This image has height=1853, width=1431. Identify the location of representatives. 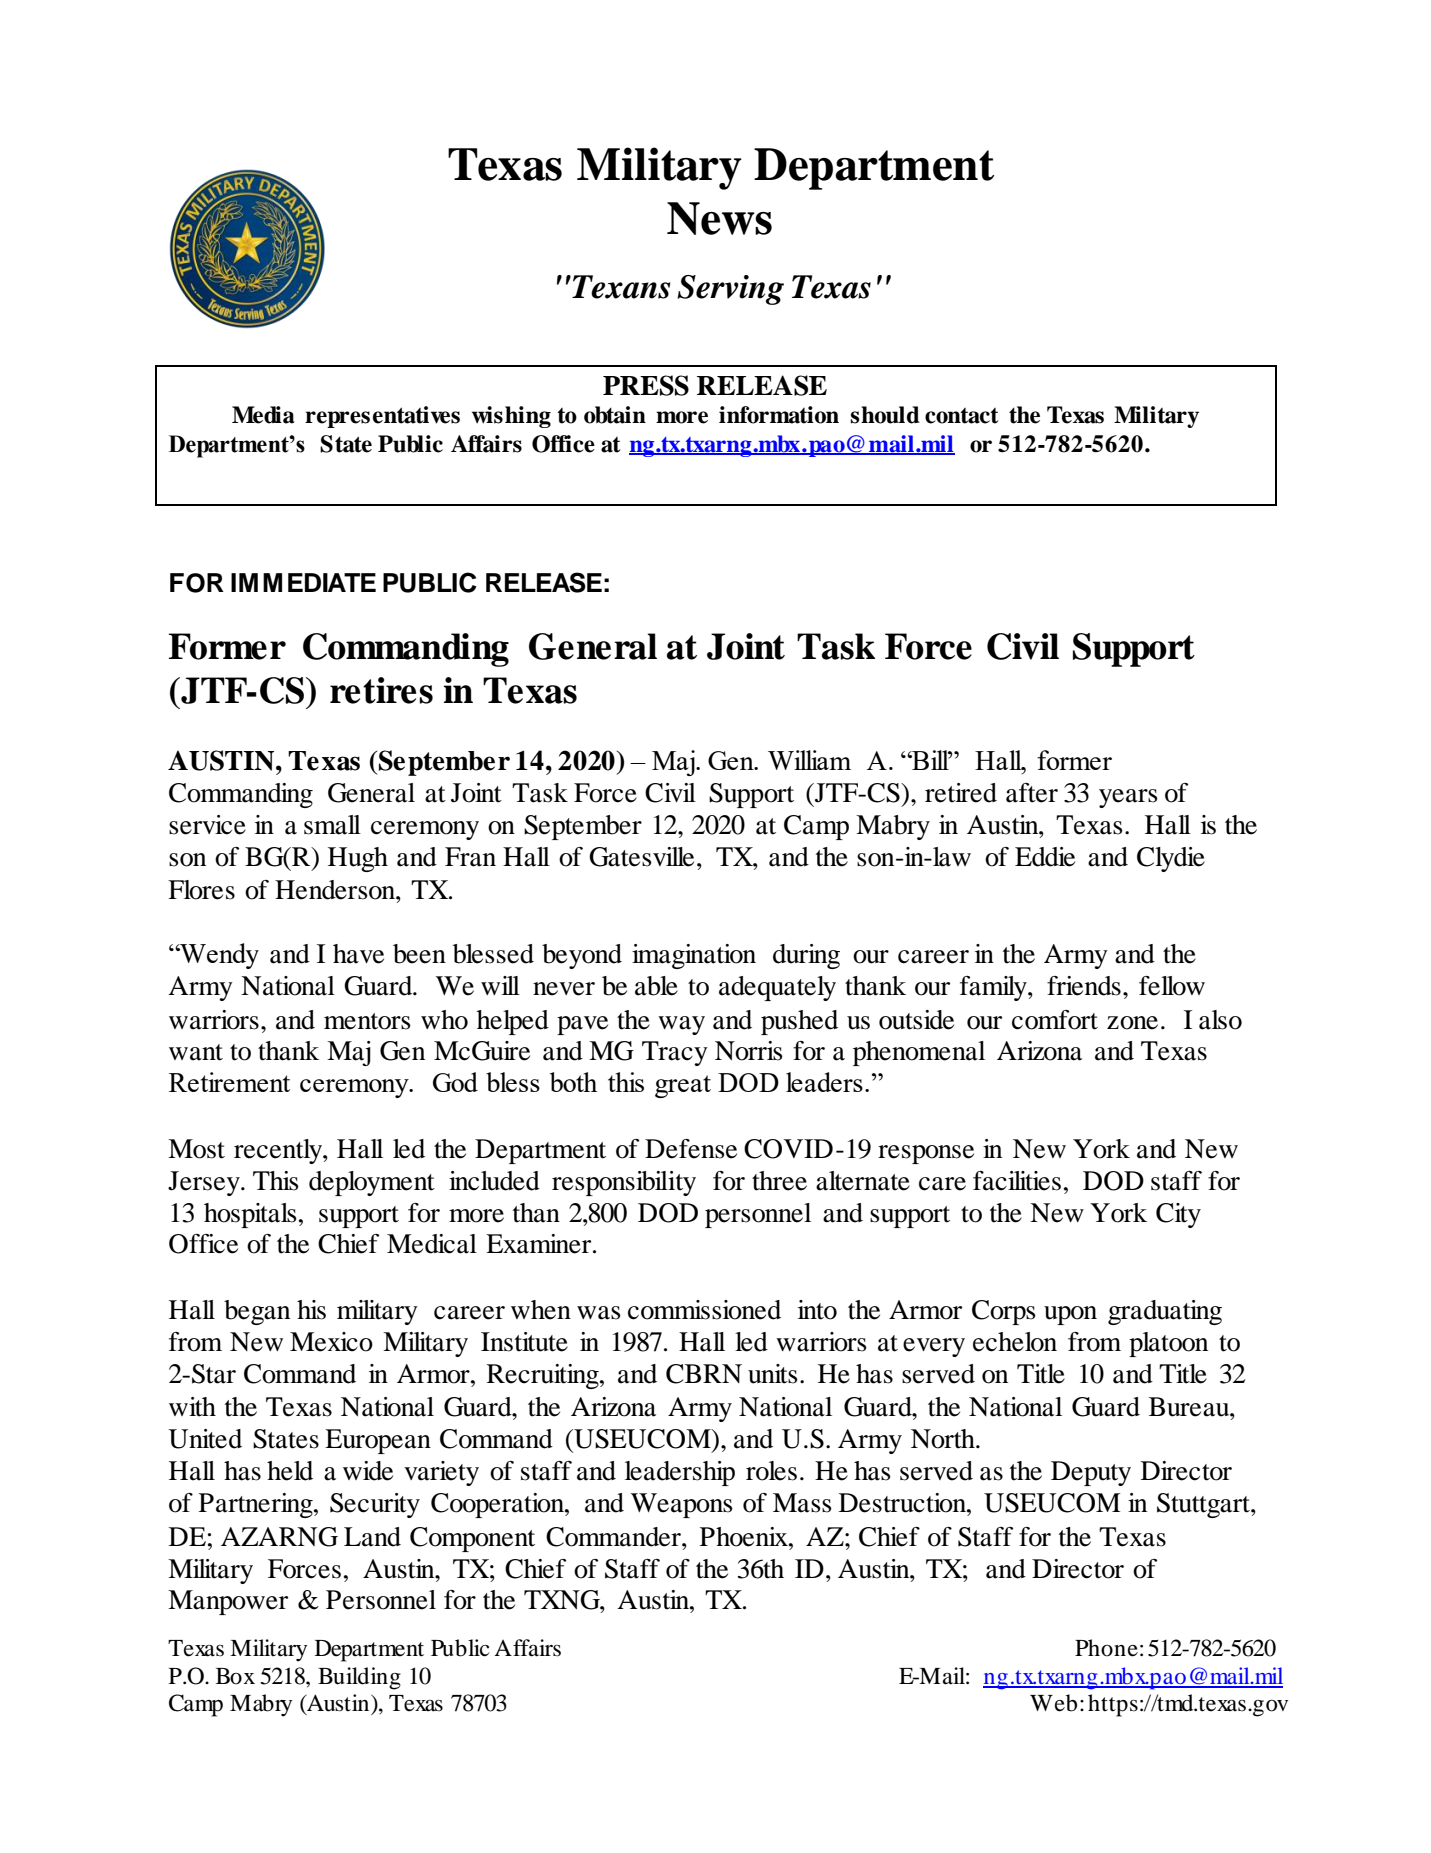
(382, 417).
